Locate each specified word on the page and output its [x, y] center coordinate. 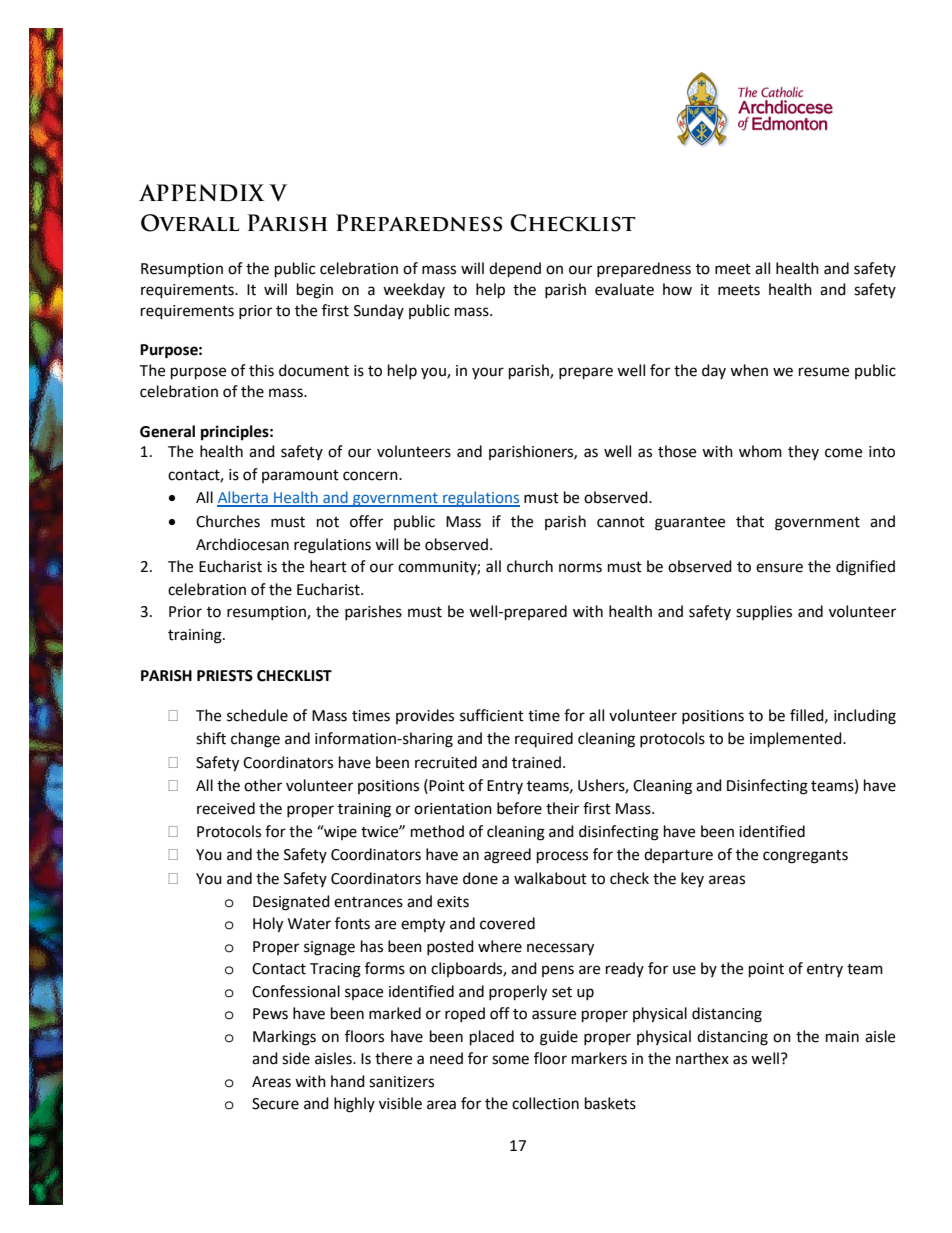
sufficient [492, 715]
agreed [507, 856]
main [842, 1037]
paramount [300, 476]
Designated [291, 903]
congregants [805, 857]
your [488, 373]
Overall [190, 223]
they [803, 452]
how [677, 289]
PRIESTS [225, 676]
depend [515, 270]
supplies [764, 613]
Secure [275, 1104]
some [510, 1060]
